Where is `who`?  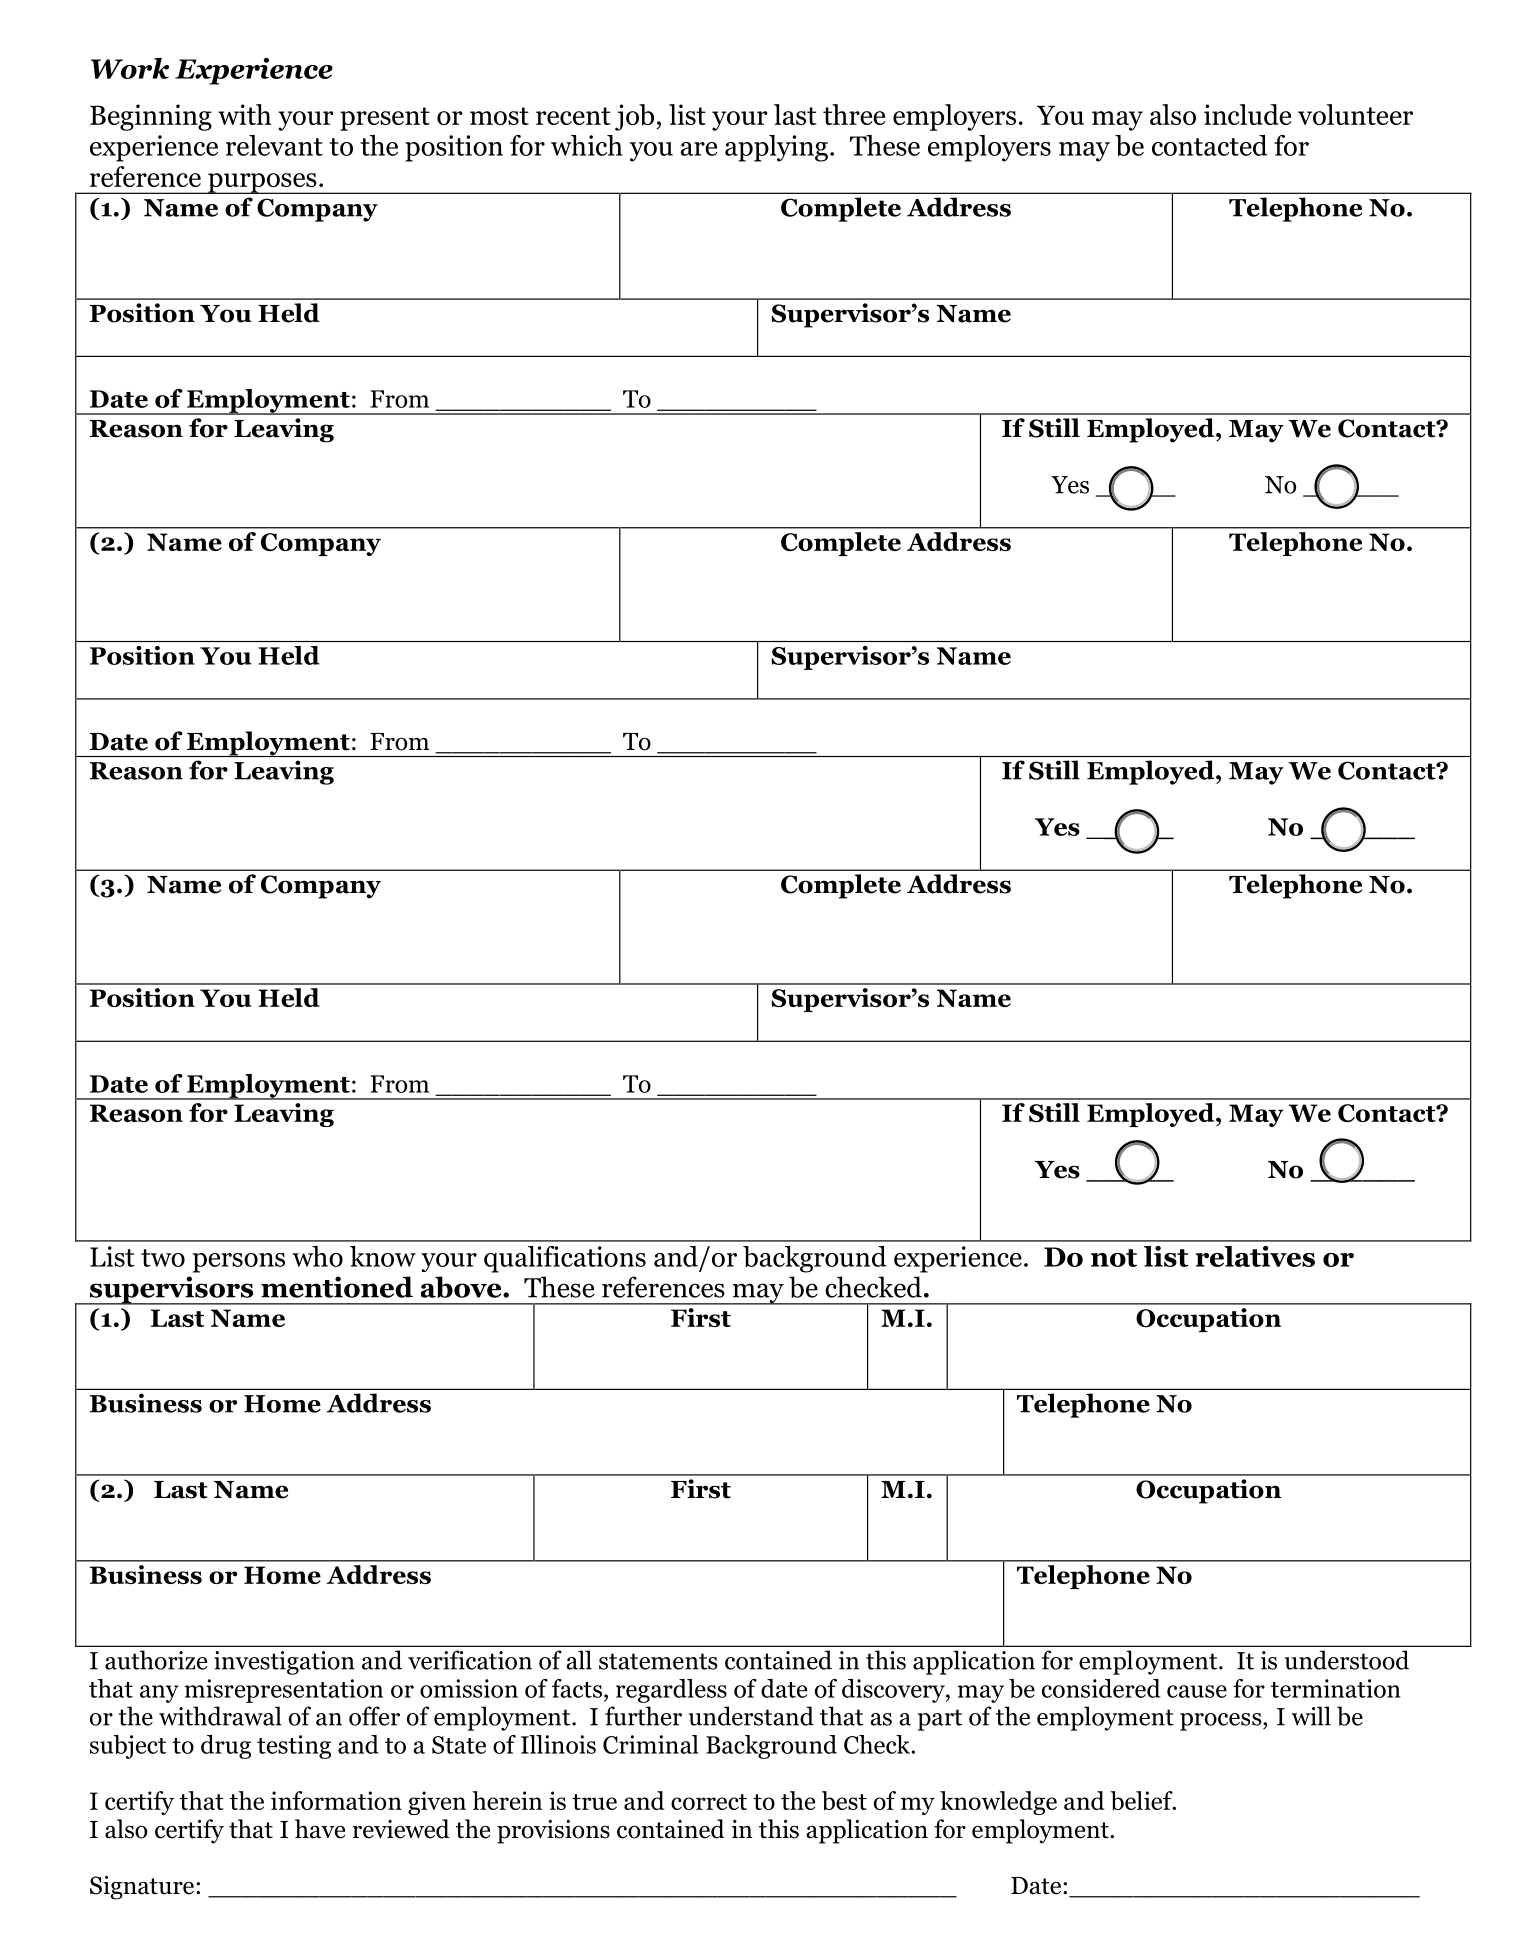
who is located at coordinates (317, 1256).
